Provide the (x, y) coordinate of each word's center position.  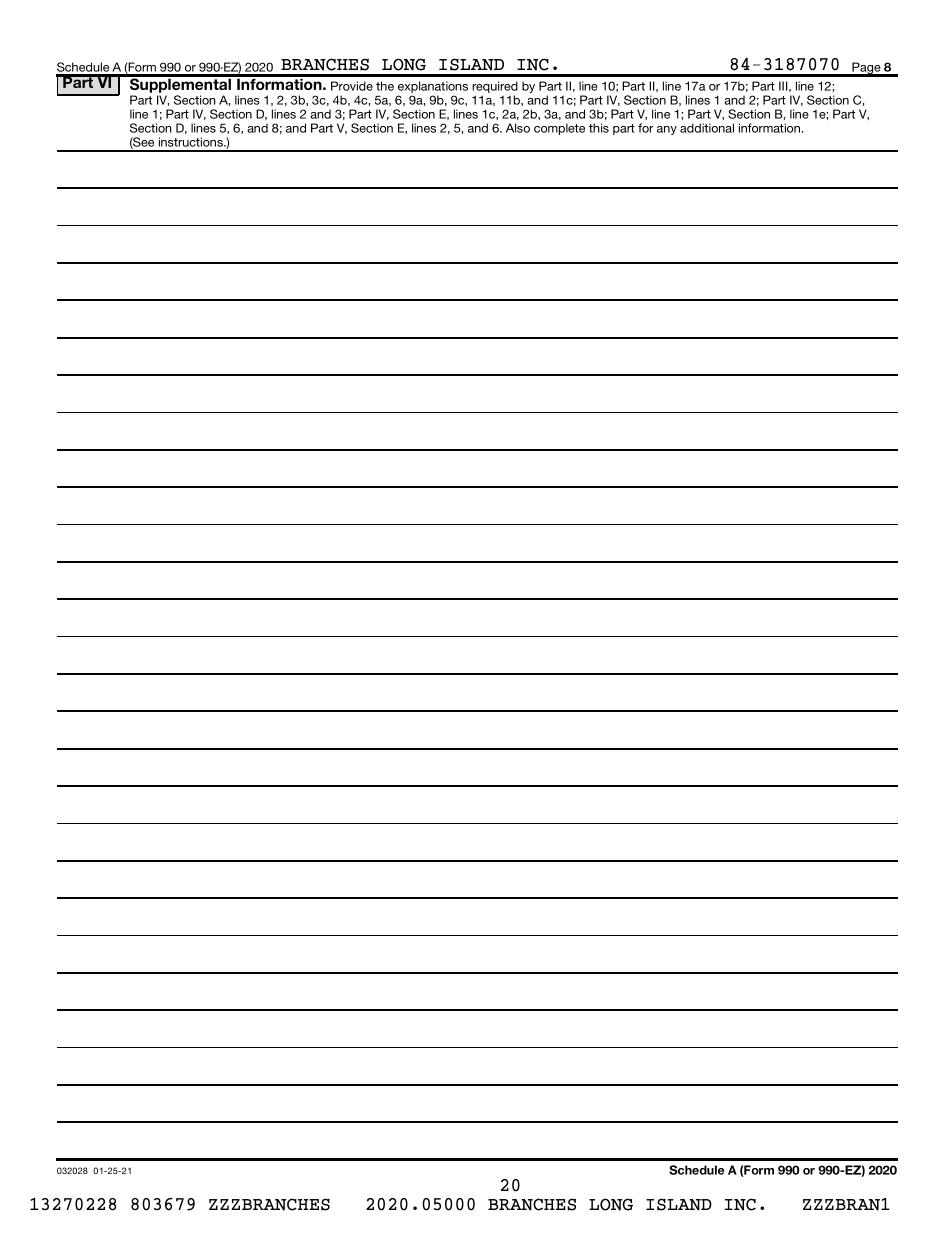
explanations (433, 88)
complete (559, 129)
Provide (352, 86)
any (667, 130)
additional (707, 128)
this (599, 128)
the (385, 86)
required (495, 88)
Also (518, 128)
